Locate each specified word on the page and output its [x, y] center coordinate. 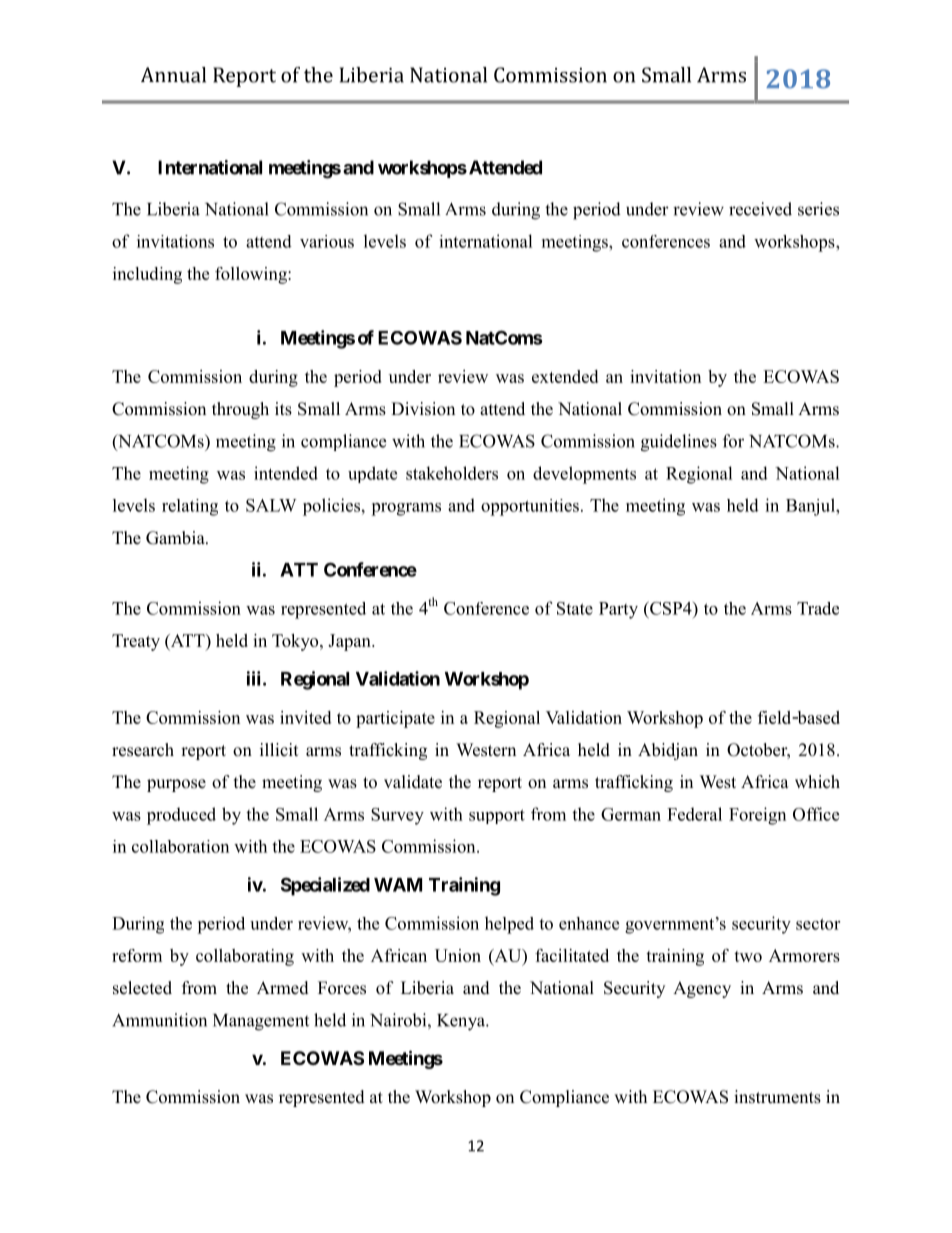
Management [261, 1022]
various [327, 241]
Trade [818, 608]
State [575, 608]
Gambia [176, 538]
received [760, 209]
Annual [173, 75]
